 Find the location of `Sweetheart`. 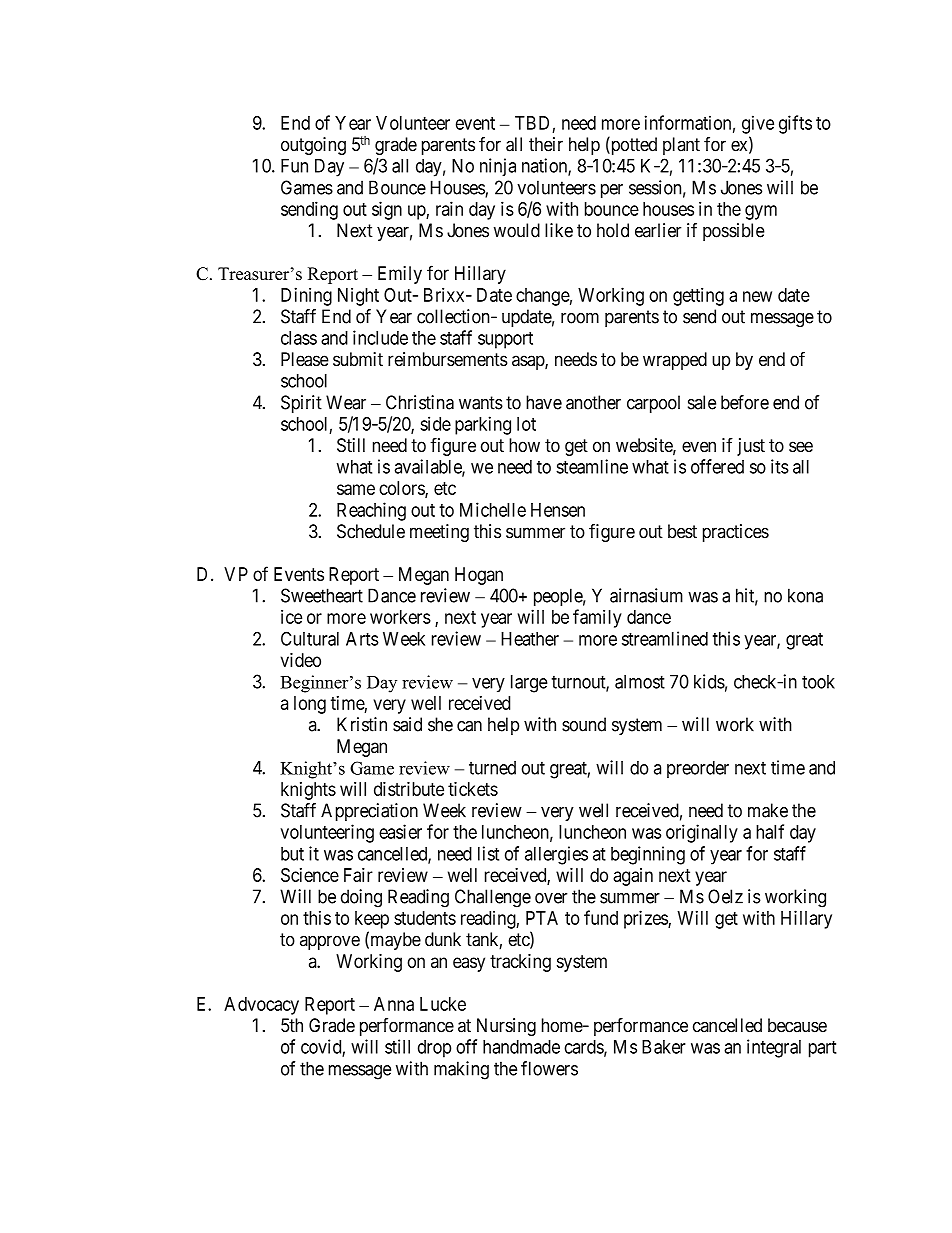

Sweetheart is located at coordinates (322, 595).
